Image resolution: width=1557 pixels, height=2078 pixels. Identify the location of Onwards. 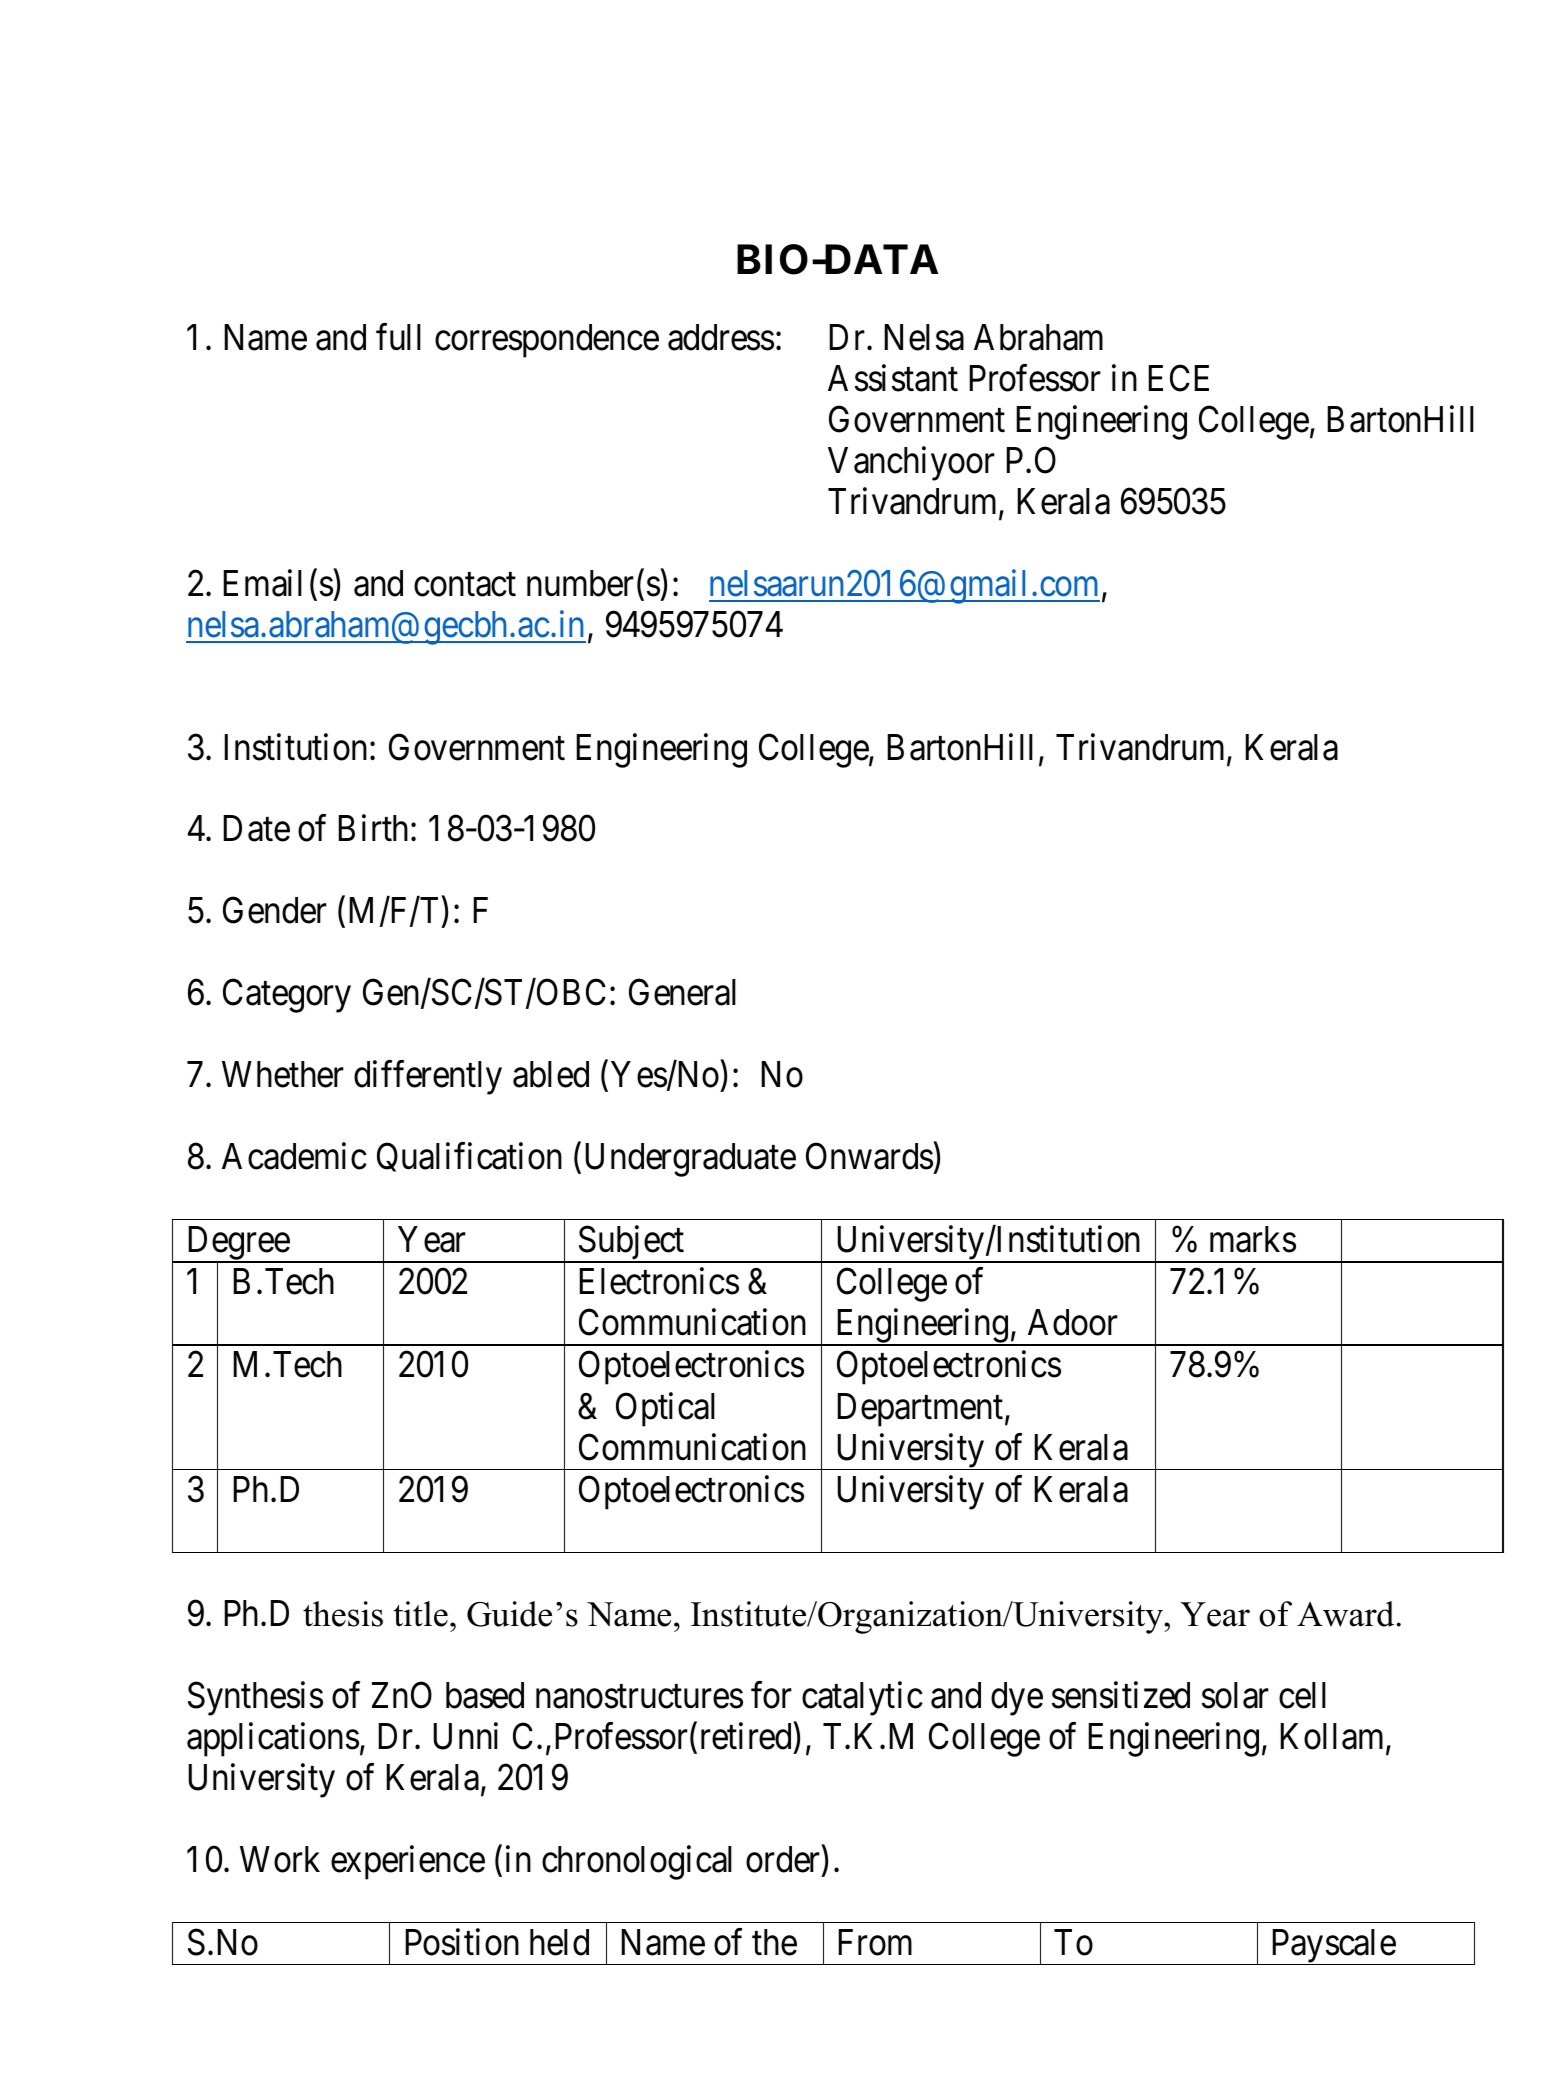
(869, 1156).
